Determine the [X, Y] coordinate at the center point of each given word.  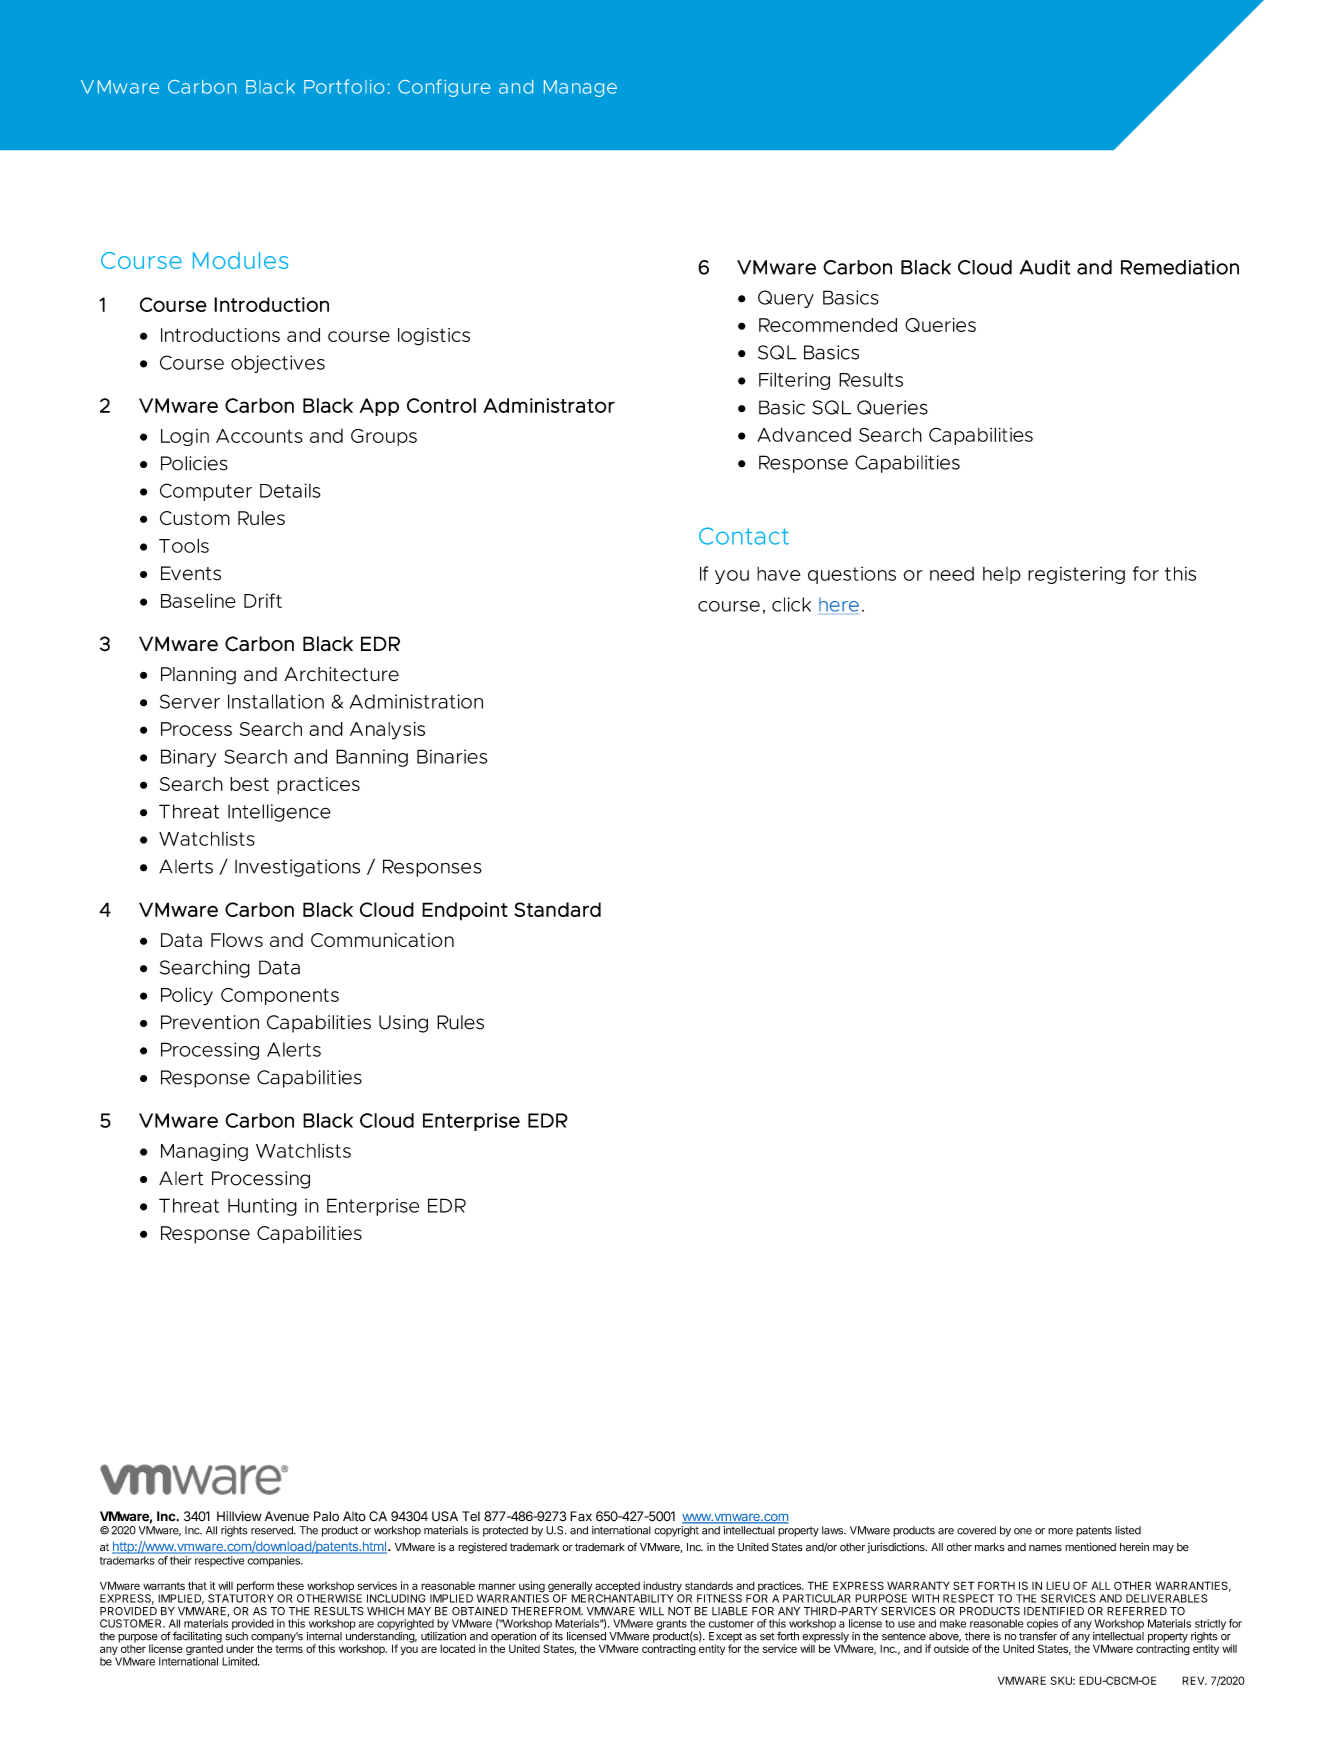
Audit [1045, 267]
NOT [679, 1611]
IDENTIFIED [1054, 1611]
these [290, 1585]
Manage [580, 88]
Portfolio [344, 86]
